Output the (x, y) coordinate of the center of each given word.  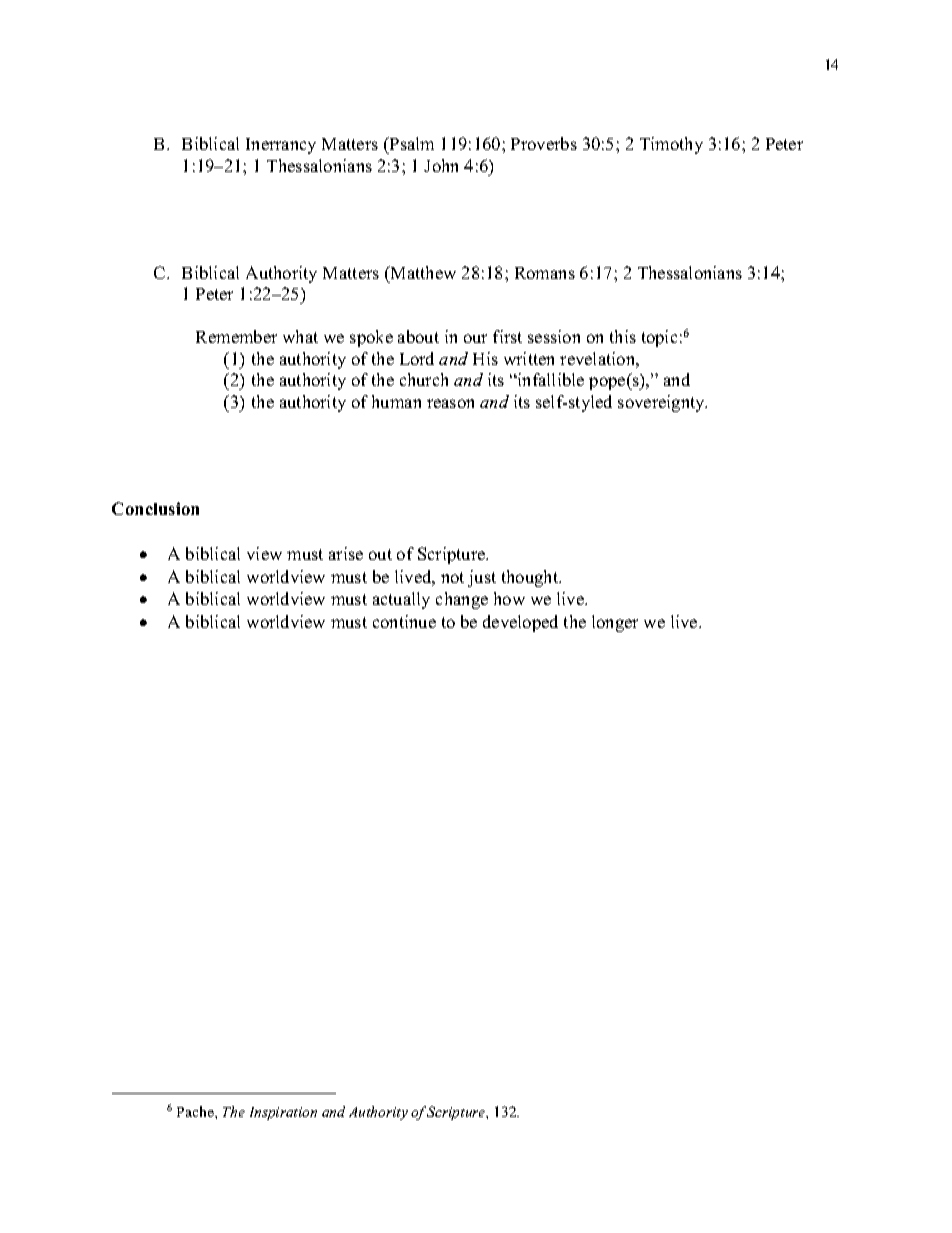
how (509, 598)
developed (520, 623)
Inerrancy (281, 146)
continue (404, 621)
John (441, 165)
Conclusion (155, 508)
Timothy (671, 145)
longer (615, 623)
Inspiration (283, 1113)
